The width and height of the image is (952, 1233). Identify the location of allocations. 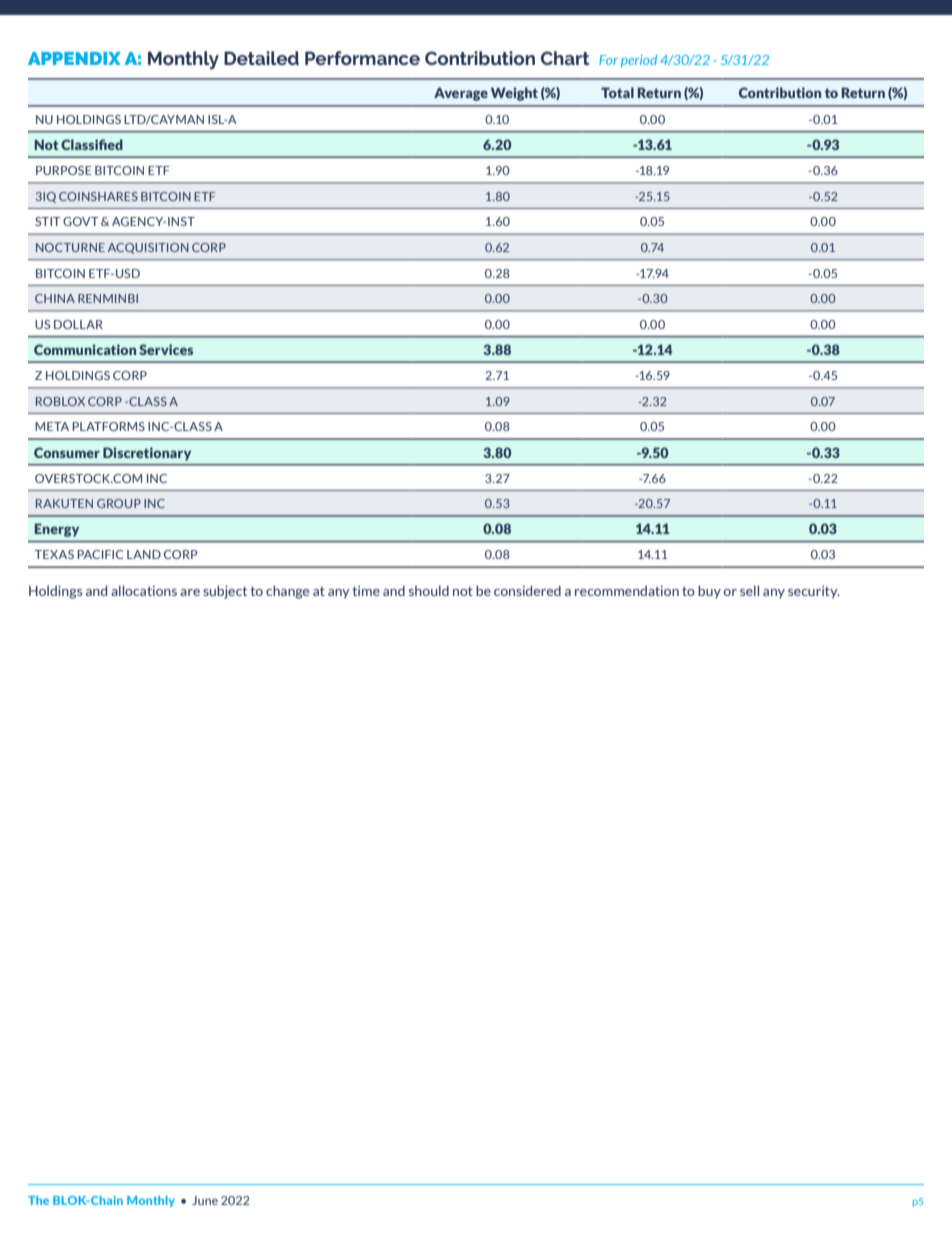
(144, 590).
